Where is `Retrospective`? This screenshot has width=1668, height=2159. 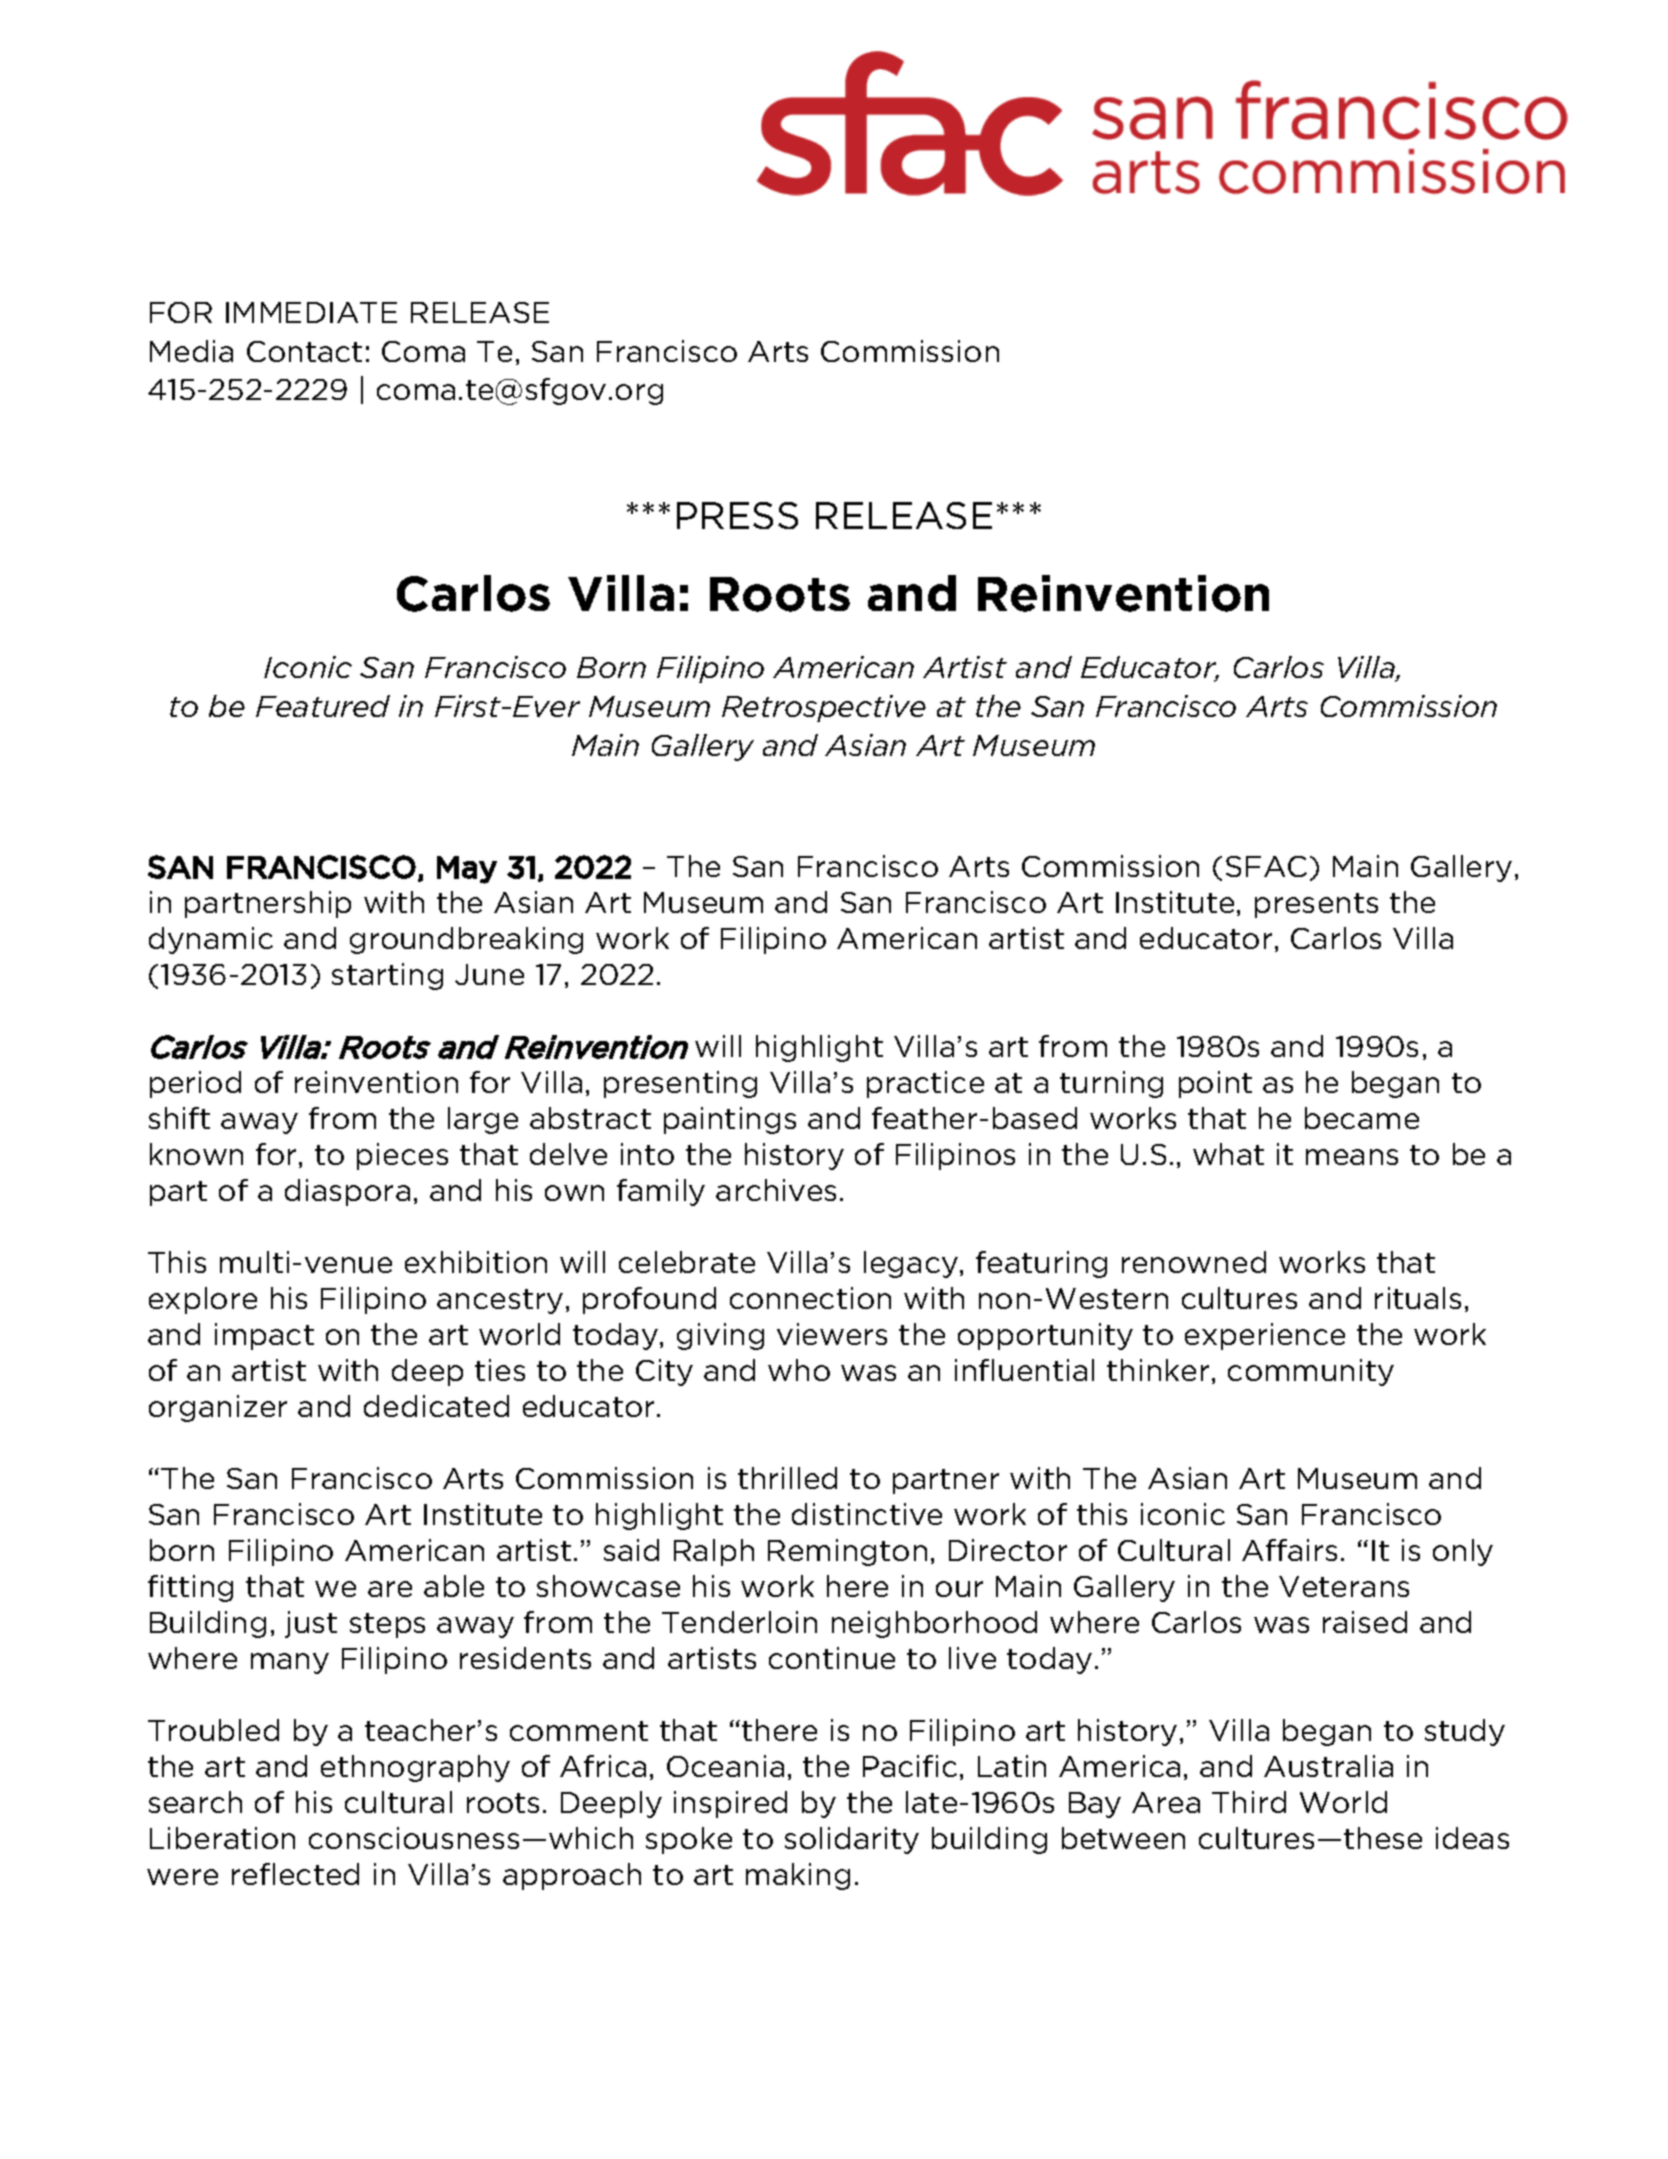 Retrospective is located at coordinates (824, 708).
